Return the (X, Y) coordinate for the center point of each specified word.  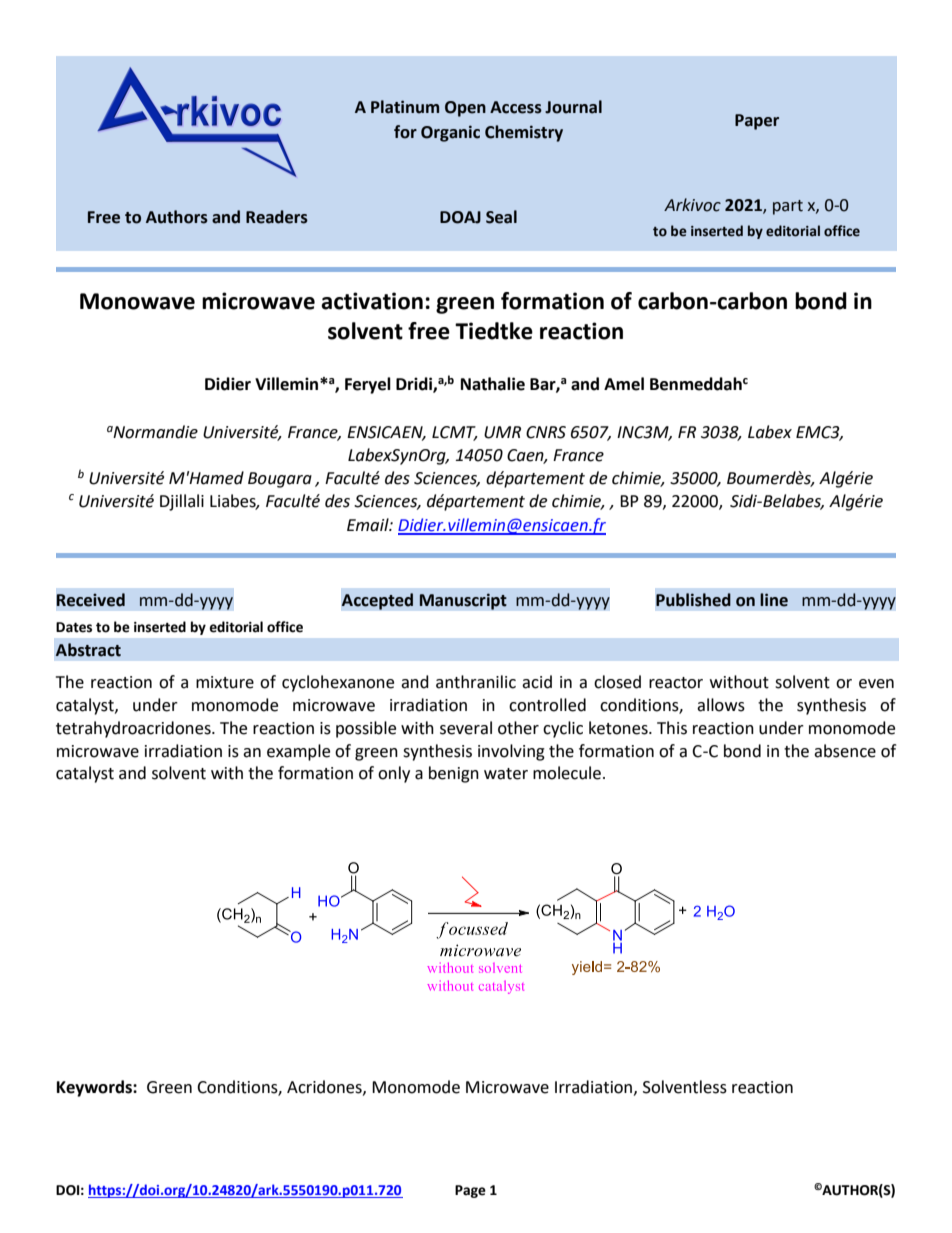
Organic (450, 133)
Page (470, 1191)
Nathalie (493, 384)
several (466, 728)
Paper (757, 122)
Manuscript (463, 601)
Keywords (95, 1088)
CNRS (546, 432)
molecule (567, 773)
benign (454, 774)
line (774, 600)
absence (845, 751)
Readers (277, 217)
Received (91, 600)
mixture (225, 682)
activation (372, 301)
